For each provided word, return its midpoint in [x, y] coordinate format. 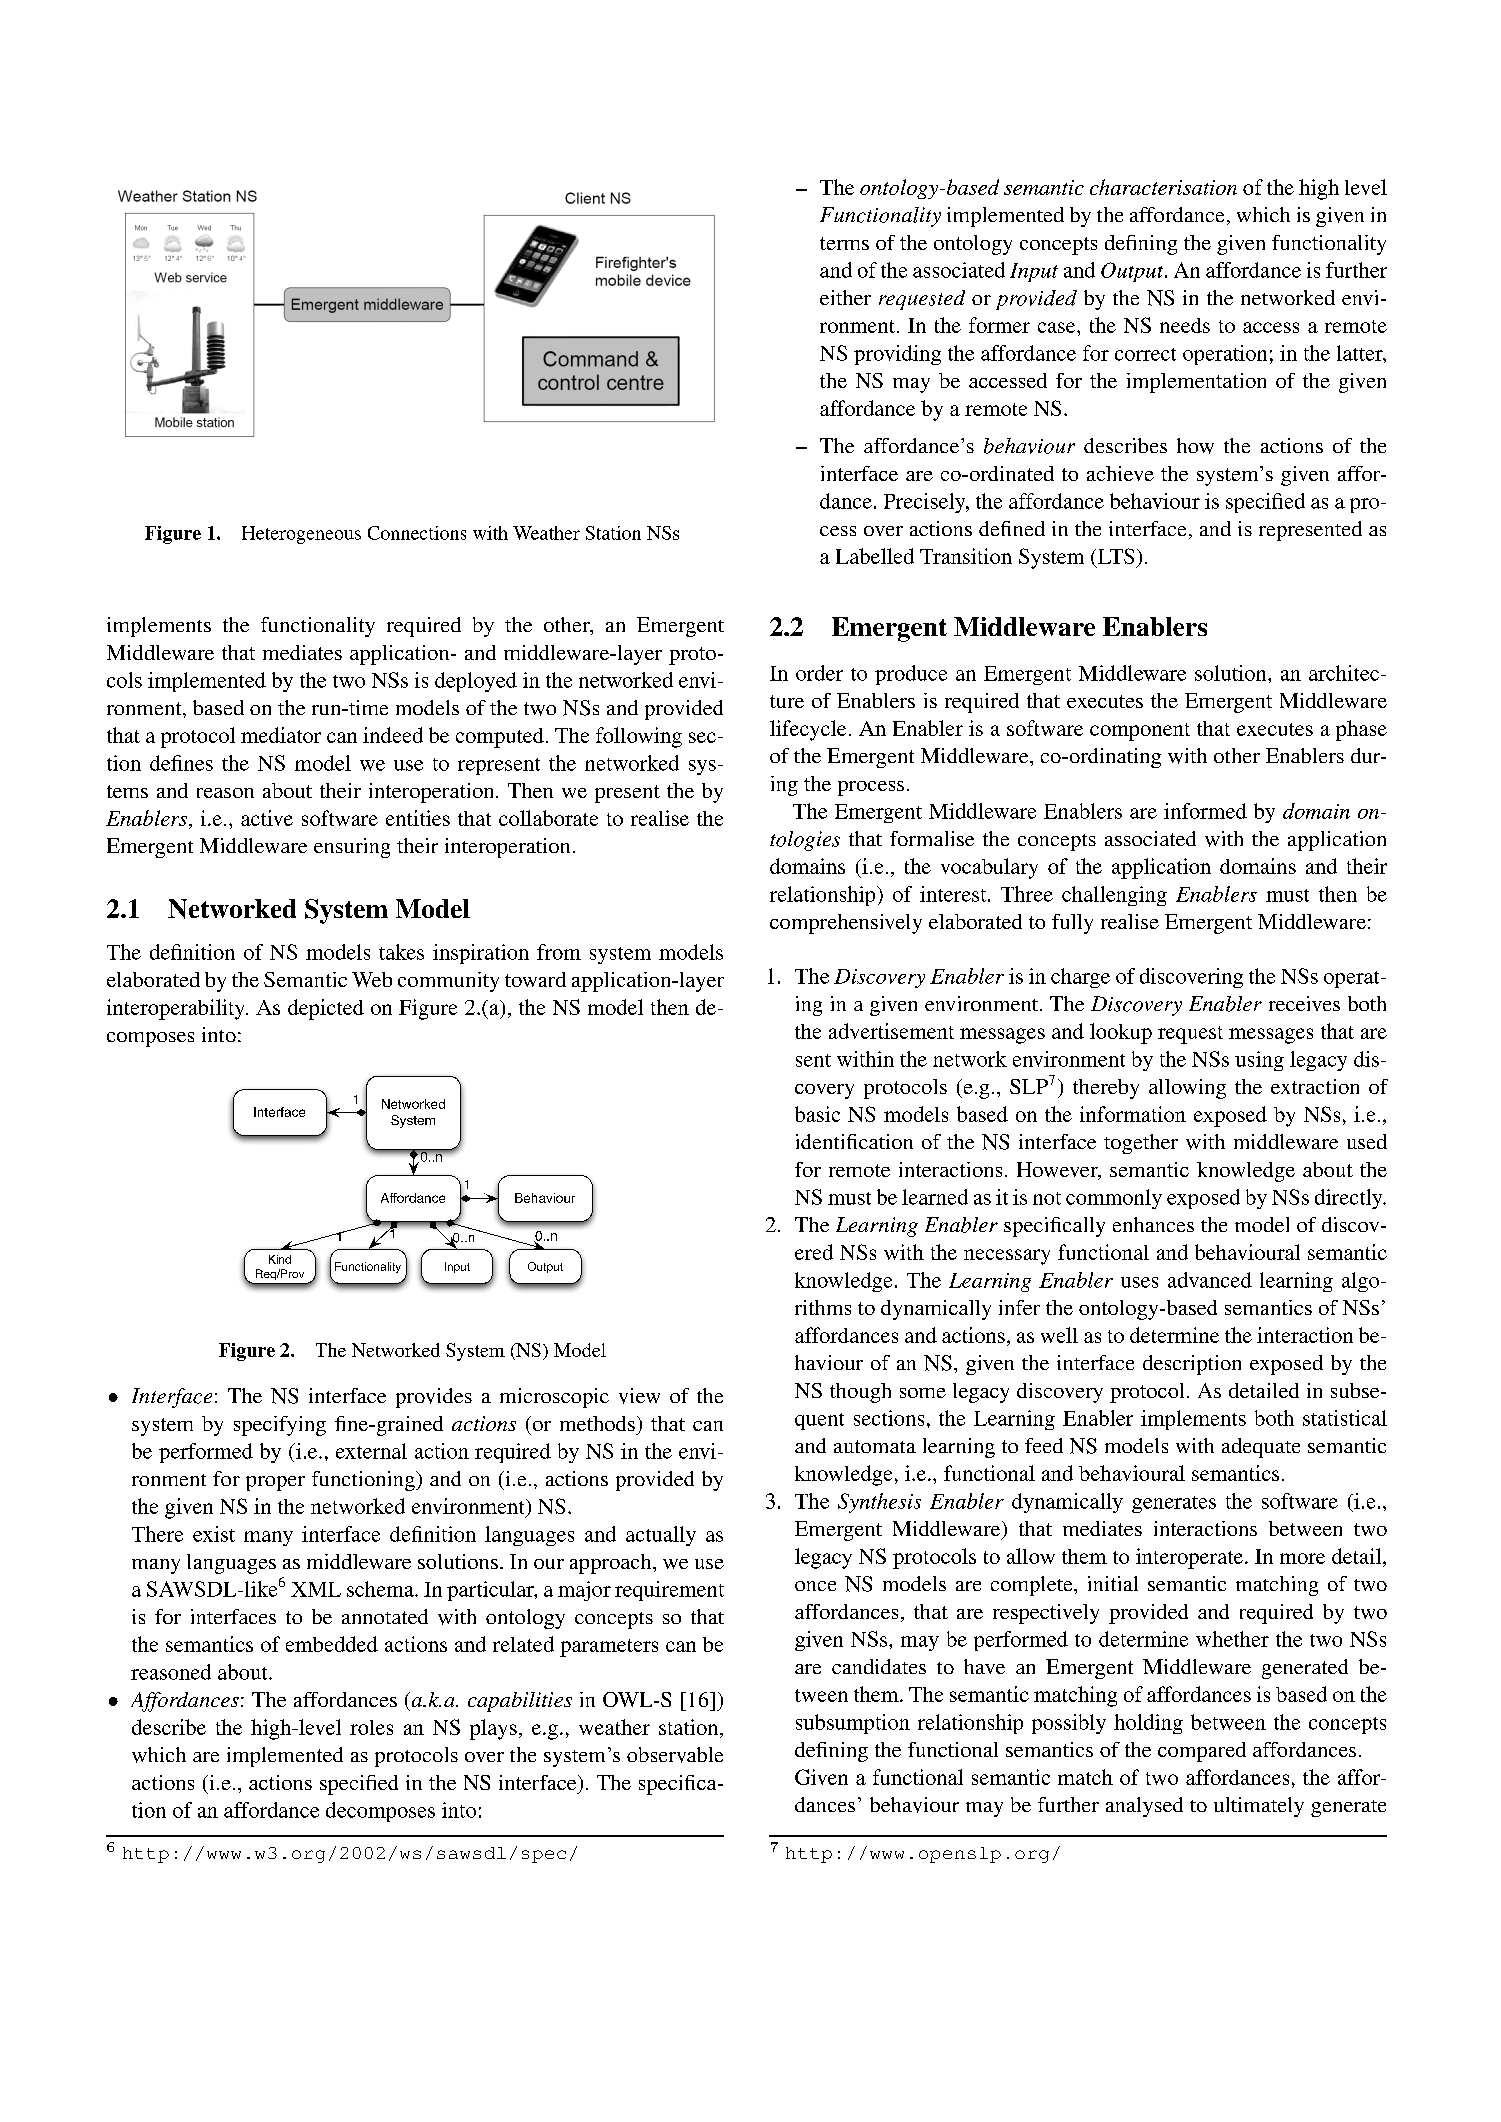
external [371, 1451]
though [860, 1393]
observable [675, 1755]
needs [1185, 325]
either [845, 297]
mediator [281, 735]
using [1259, 1061]
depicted [326, 1009]
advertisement [891, 1031]
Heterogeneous [301, 535]
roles [371, 1727]
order [819, 673]
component [1140, 732]
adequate [1261, 1448]
